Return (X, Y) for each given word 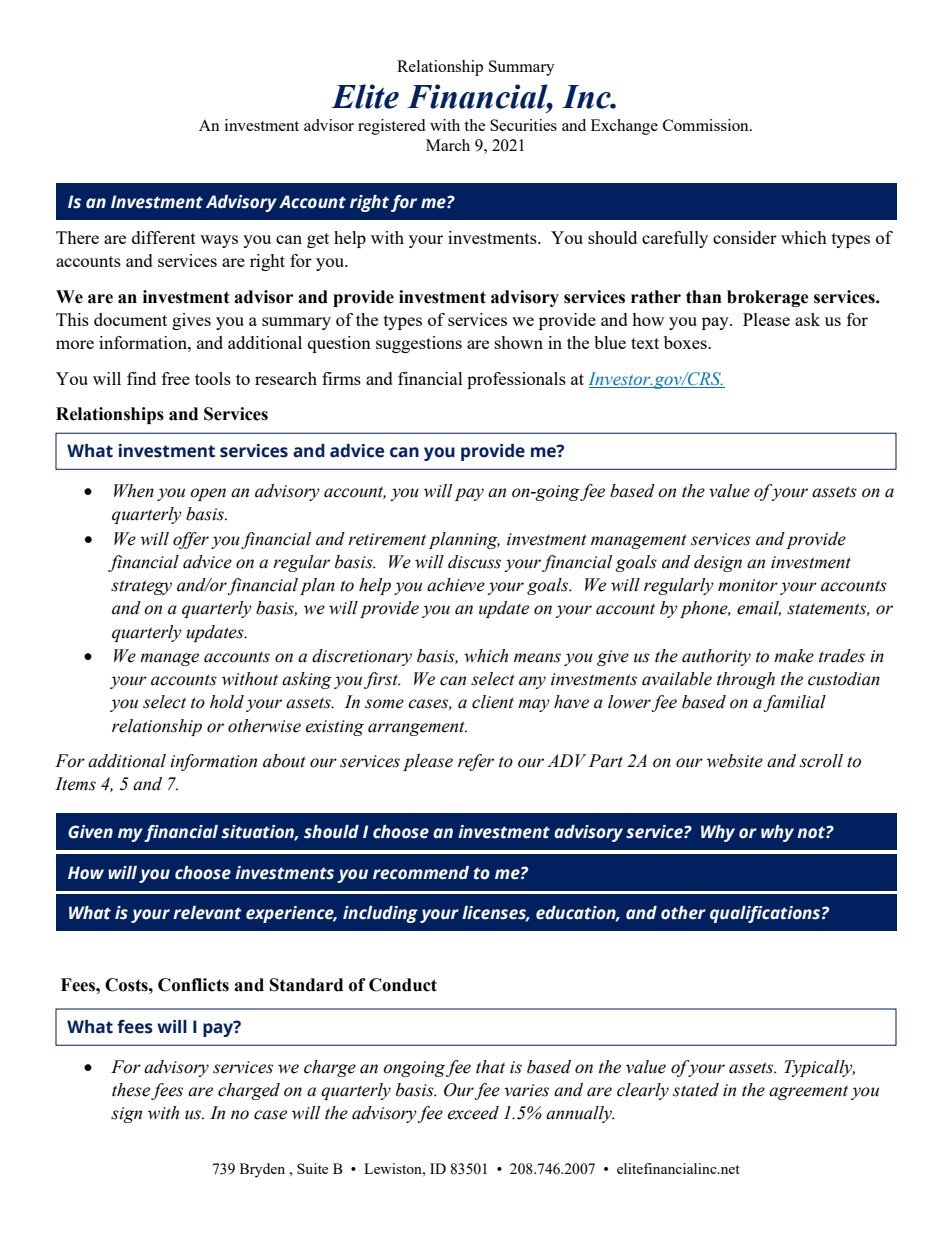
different (164, 237)
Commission (707, 125)
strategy (141, 587)
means (537, 658)
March (448, 145)
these (131, 1090)
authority (716, 657)
